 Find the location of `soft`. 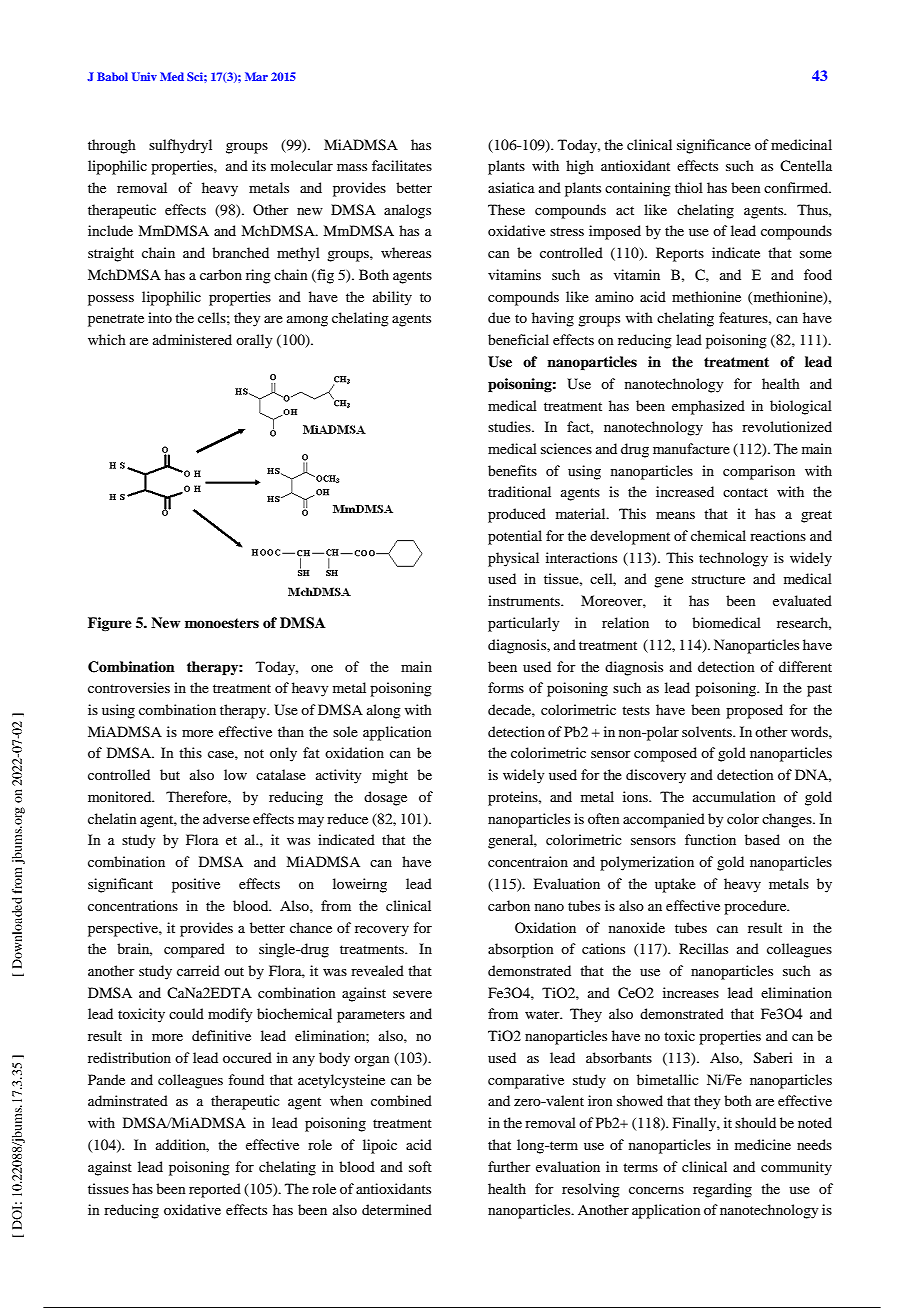

soft is located at coordinates (420, 1166).
